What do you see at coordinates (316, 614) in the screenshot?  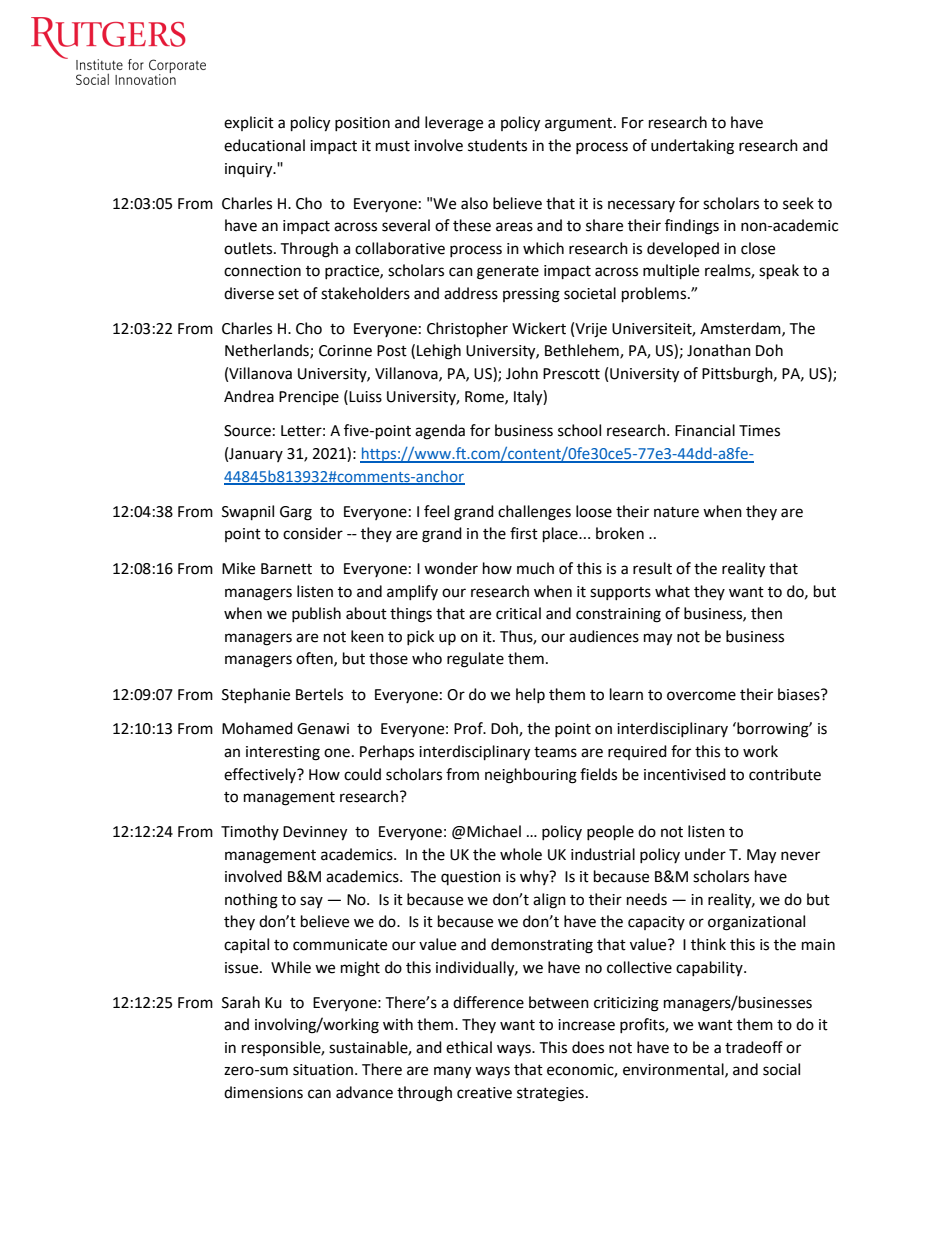 I see `publish` at bounding box center [316, 614].
